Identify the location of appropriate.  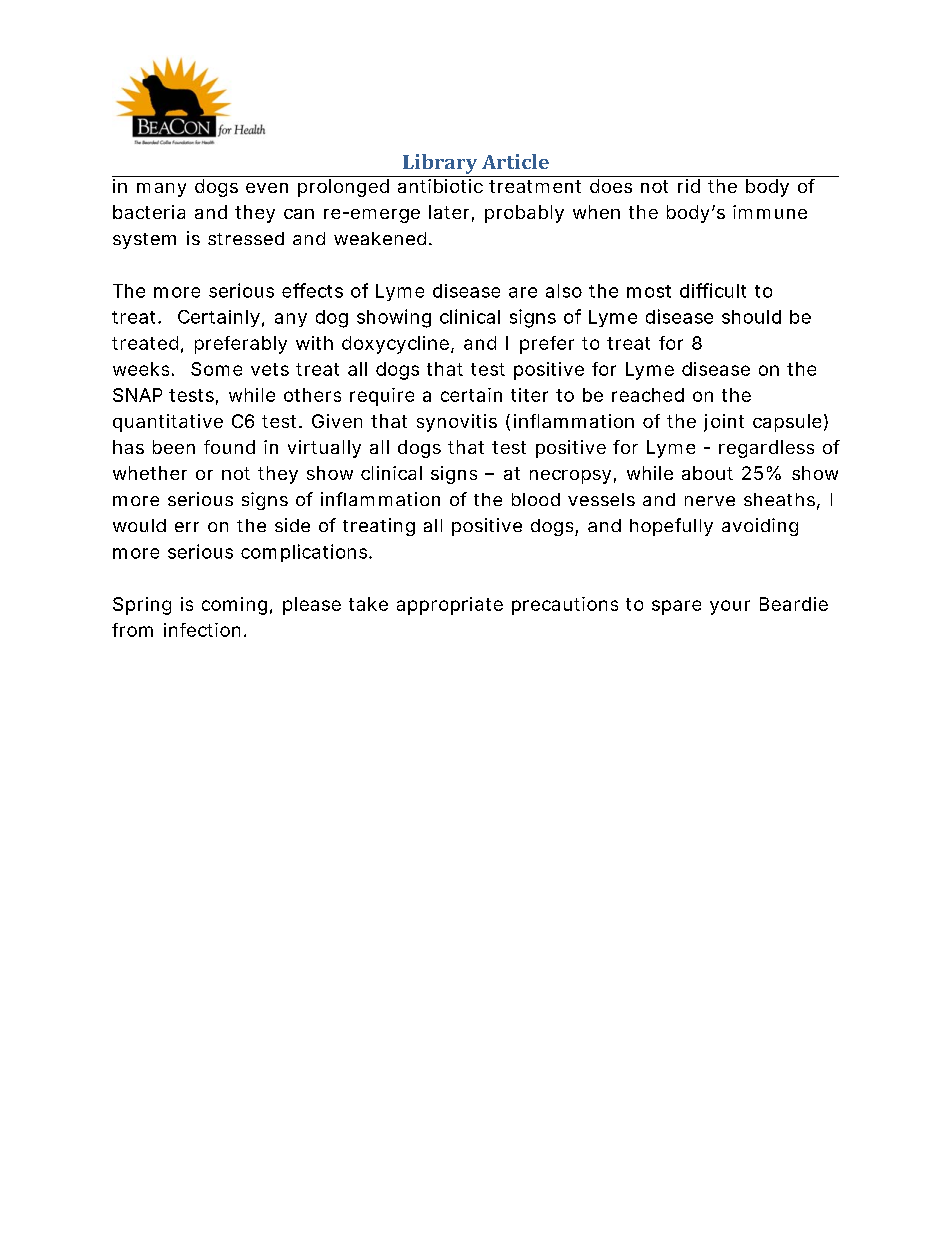
(450, 606).
